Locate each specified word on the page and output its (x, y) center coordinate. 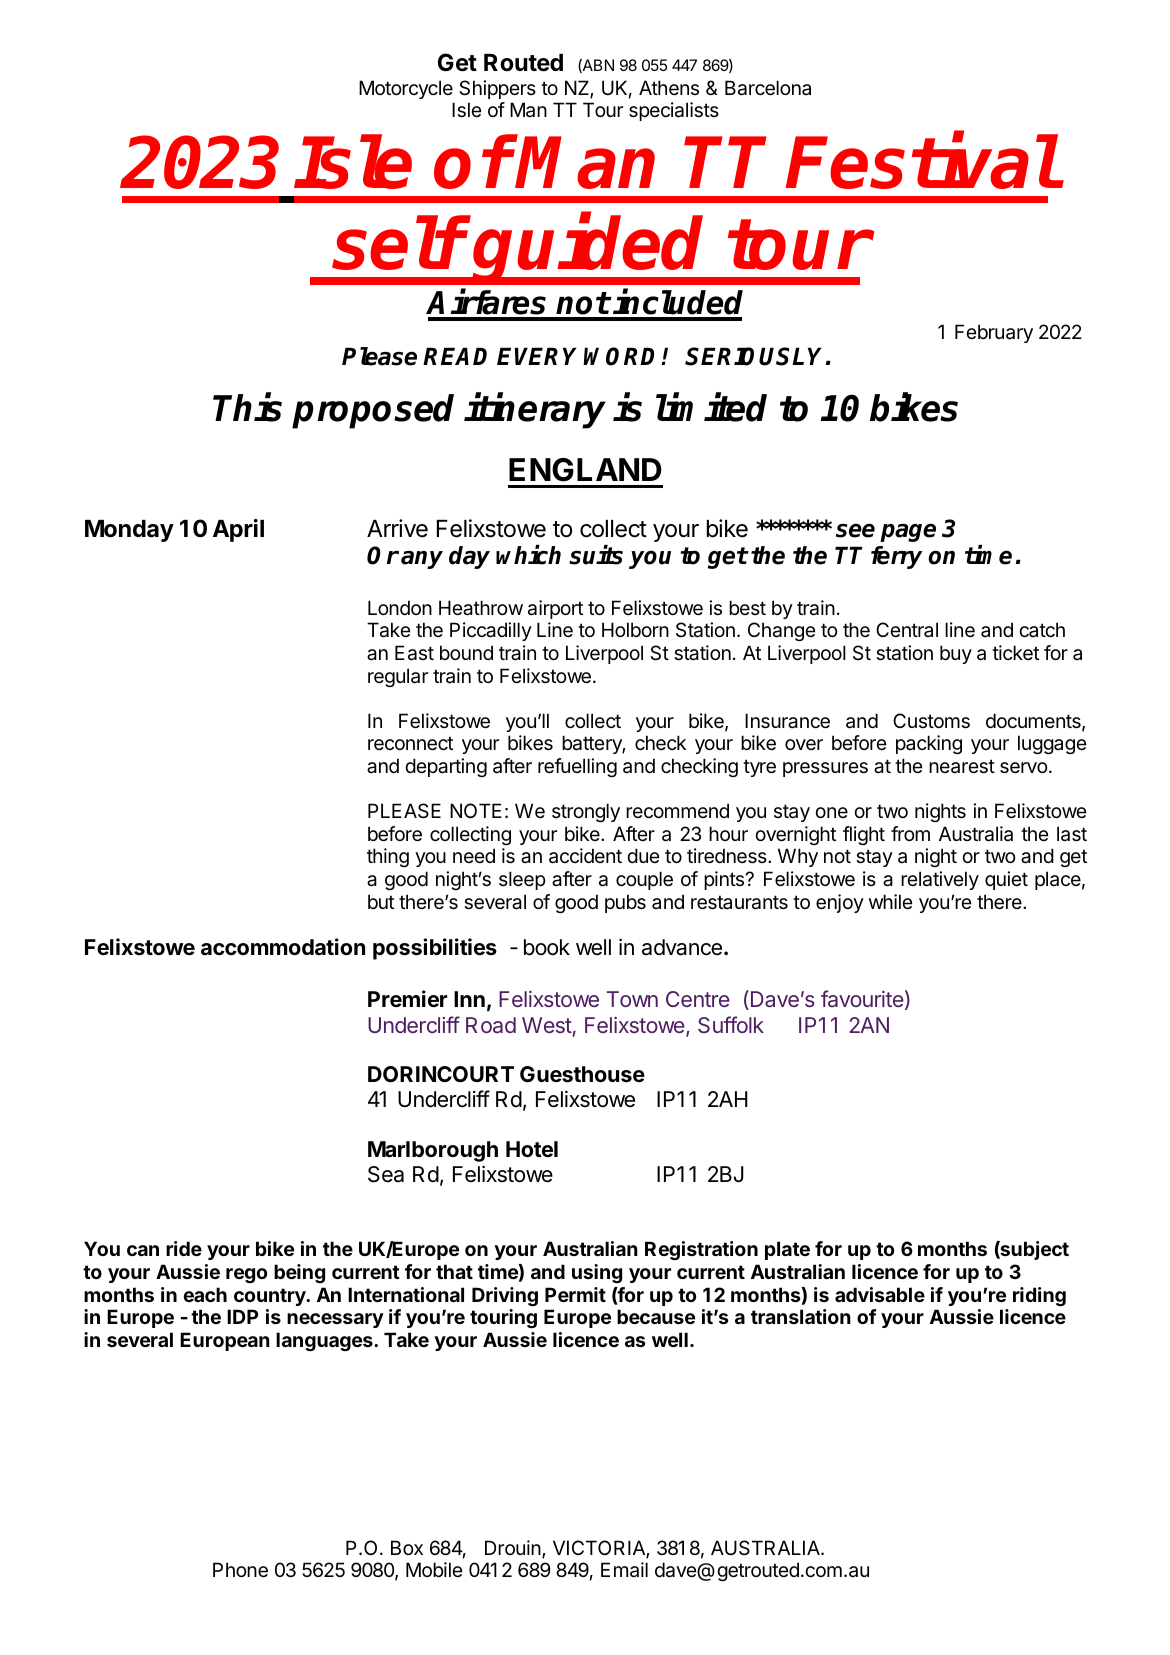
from (910, 833)
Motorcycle (406, 89)
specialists (674, 111)
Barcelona (768, 88)
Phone (240, 1570)
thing (388, 857)
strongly (586, 812)
